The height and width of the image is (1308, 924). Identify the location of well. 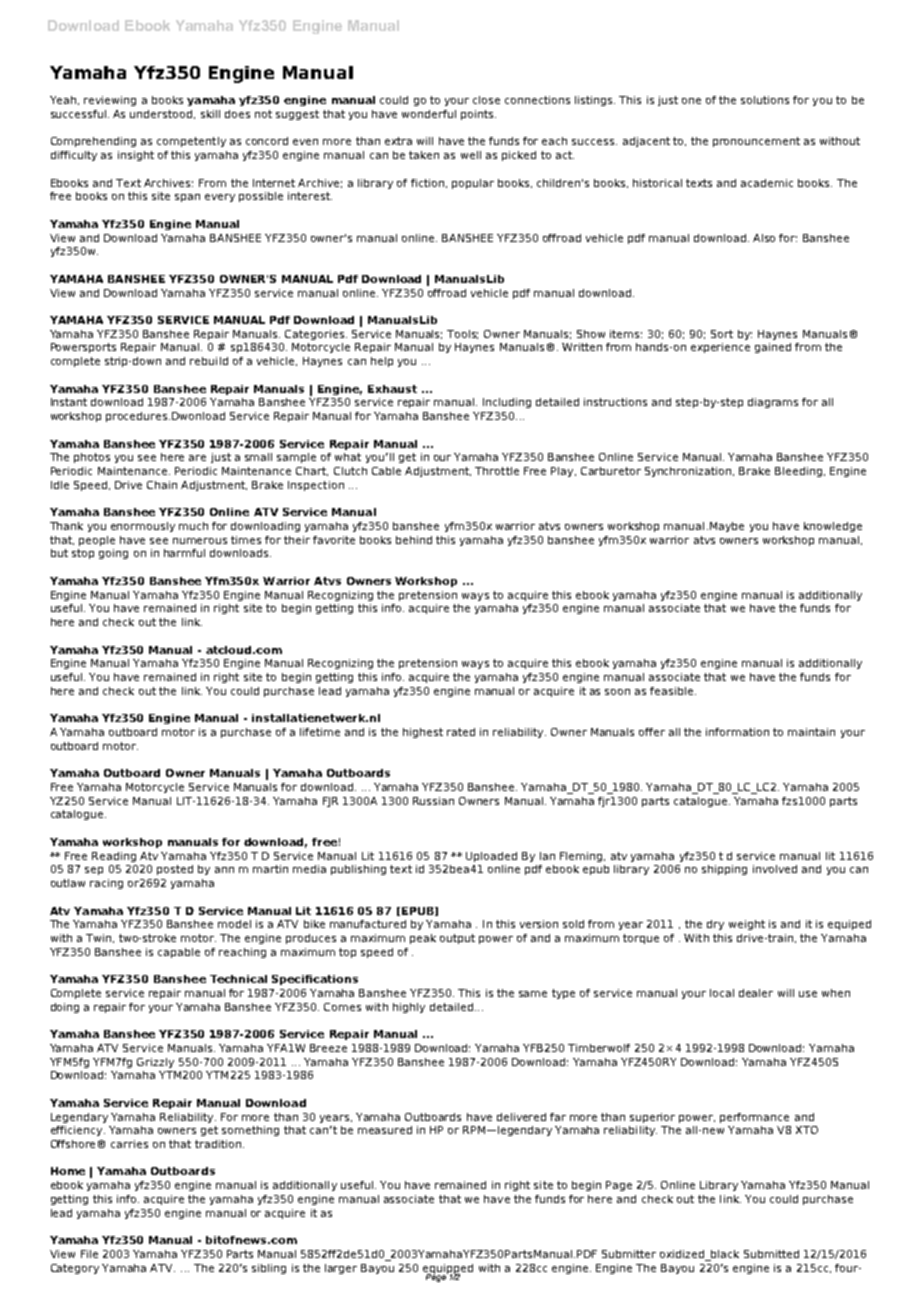
(471, 155).
